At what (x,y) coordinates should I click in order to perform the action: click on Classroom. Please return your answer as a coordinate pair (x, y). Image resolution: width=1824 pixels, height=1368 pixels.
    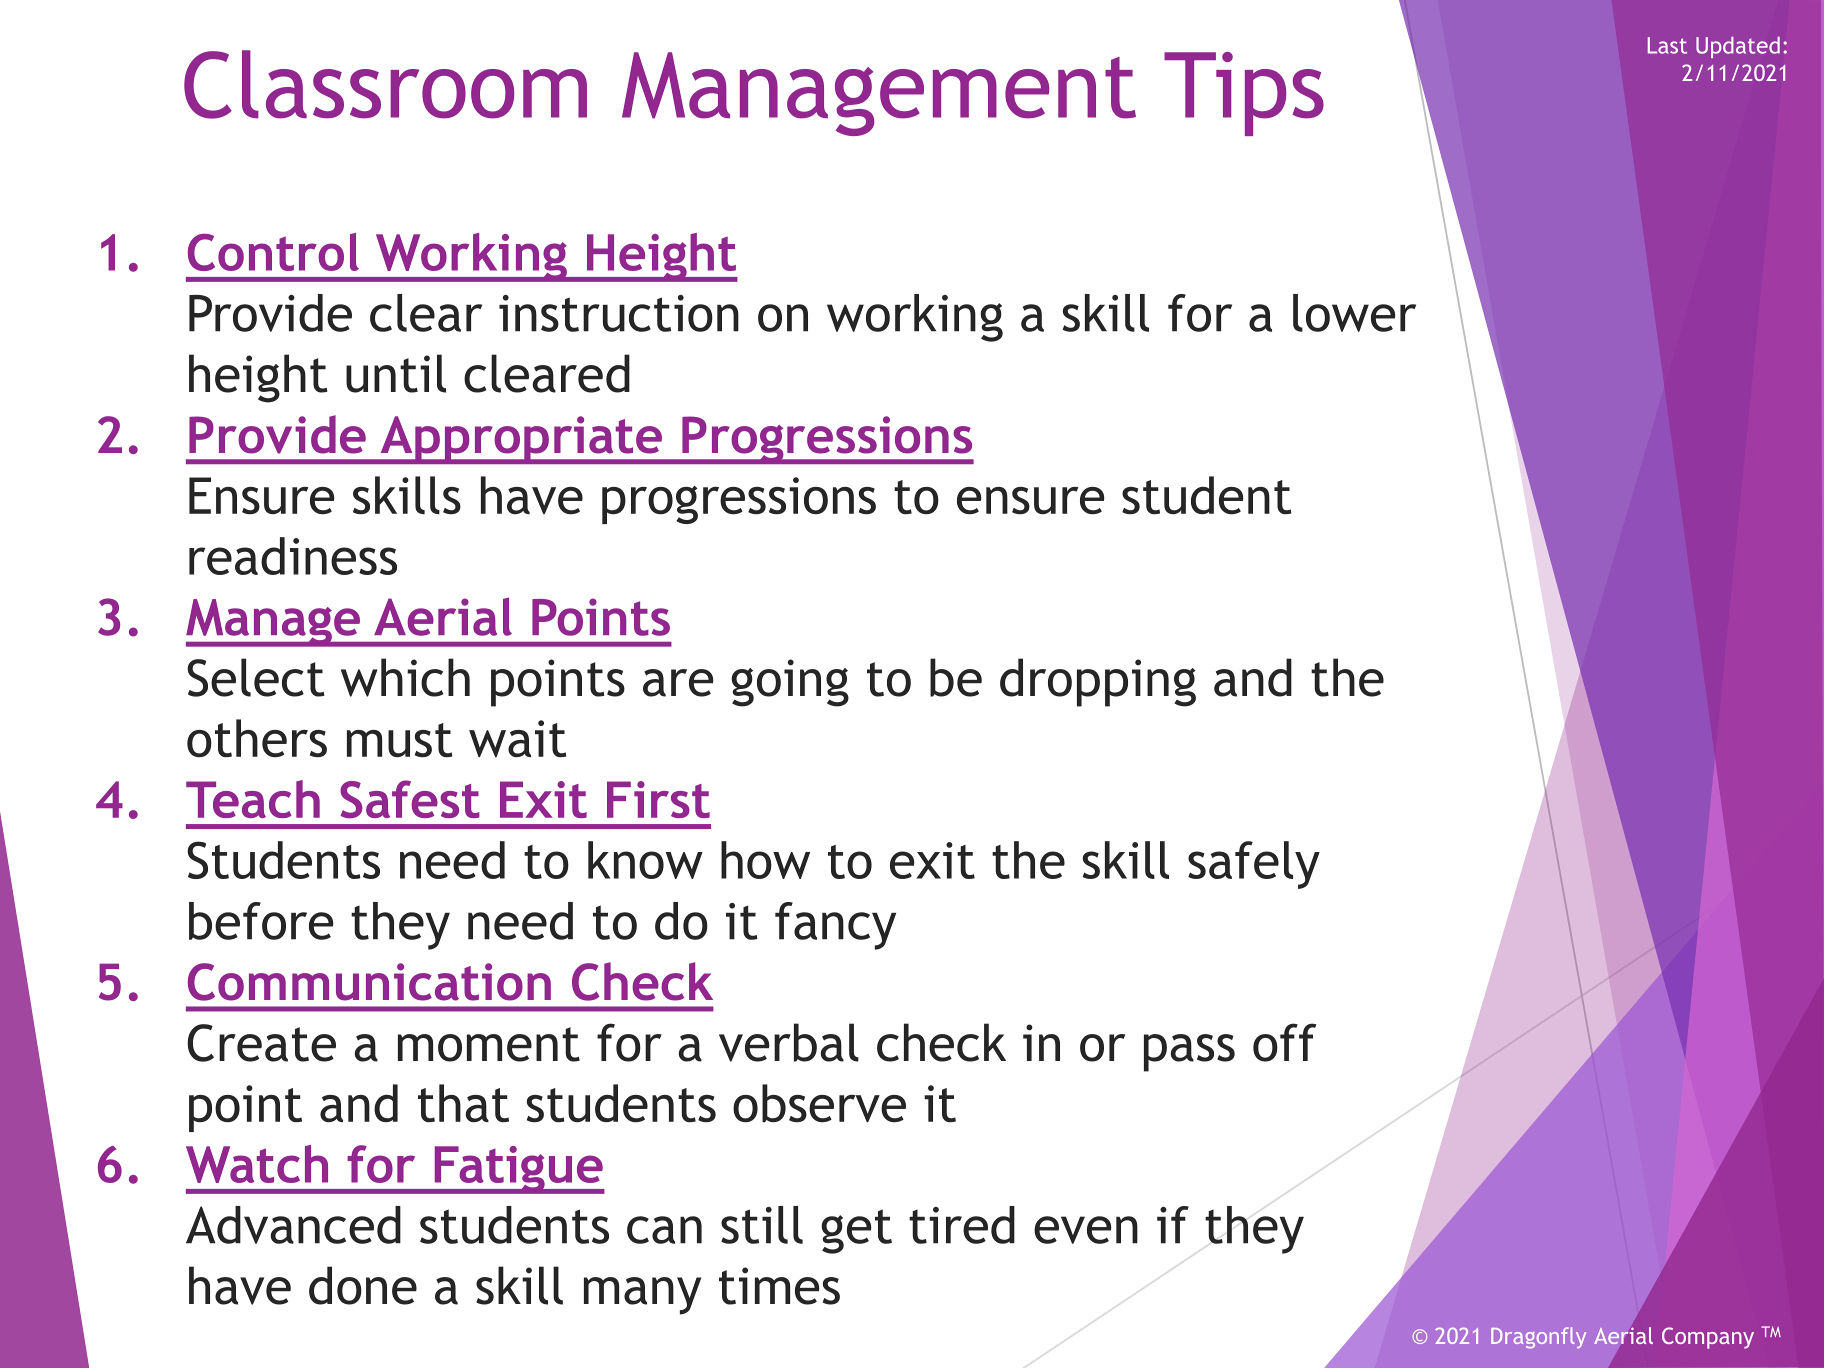
    Looking at the image, I should click on (385, 84).
